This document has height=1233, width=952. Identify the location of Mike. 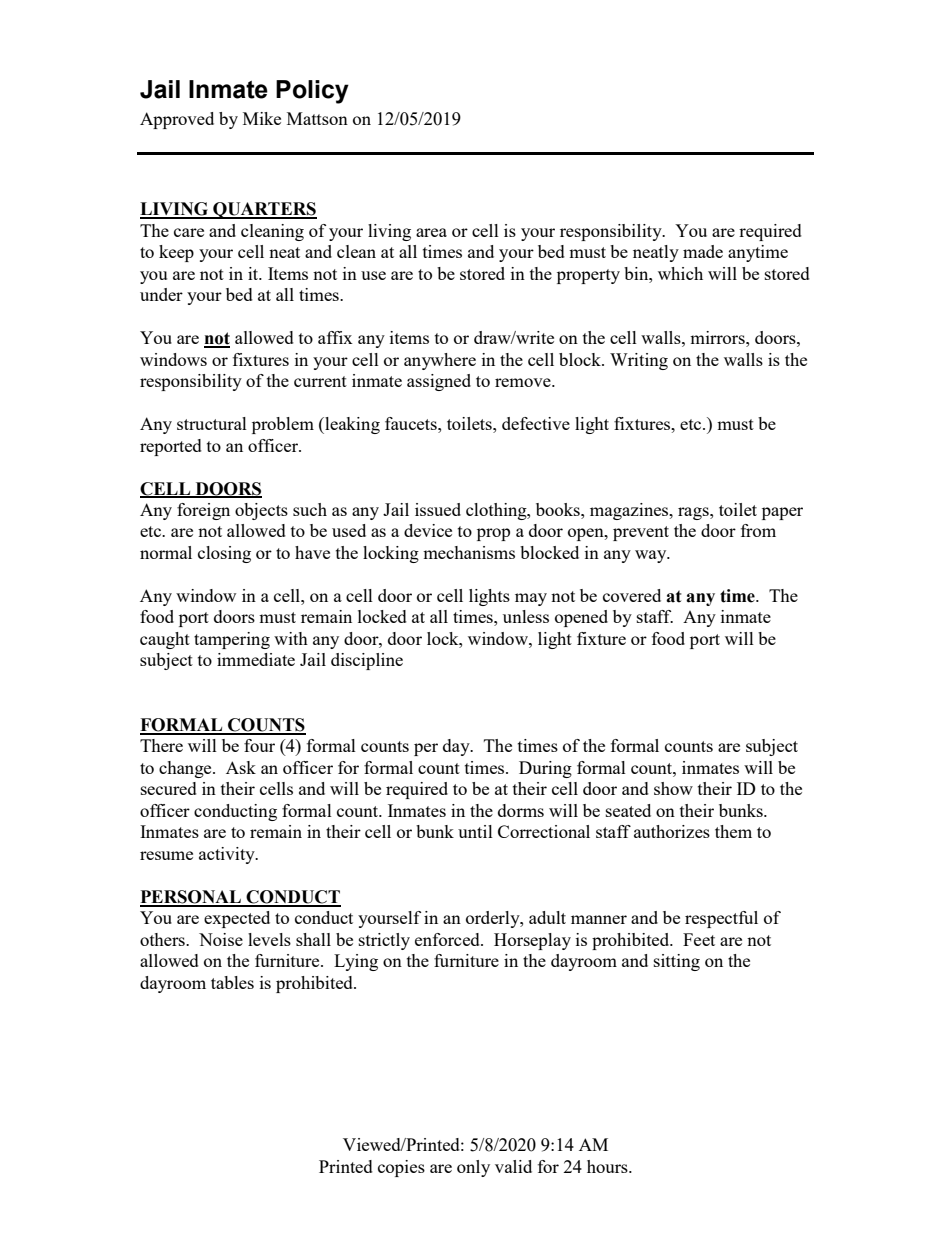
(262, 118).
